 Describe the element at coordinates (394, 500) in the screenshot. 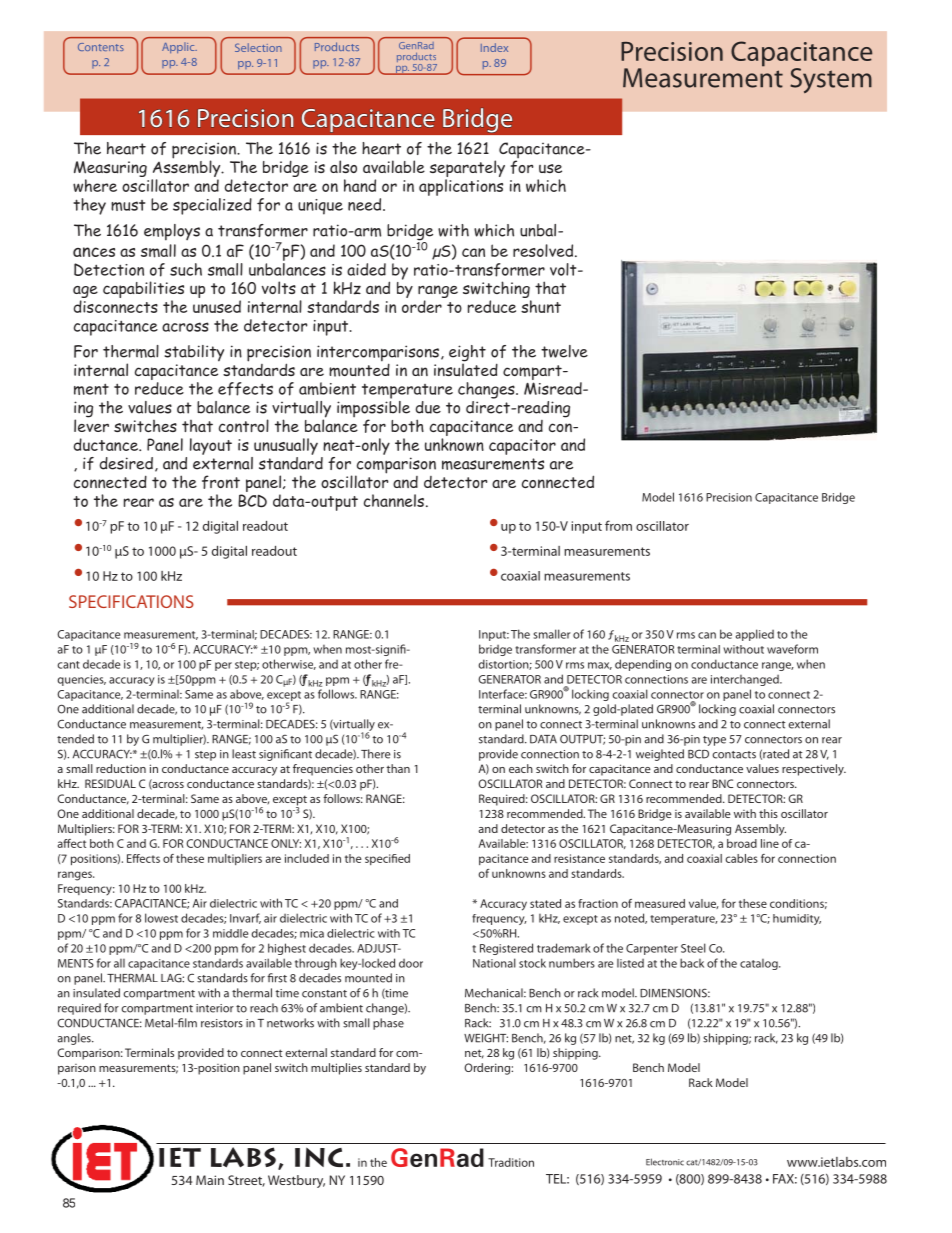

I see `channels` at that location.
